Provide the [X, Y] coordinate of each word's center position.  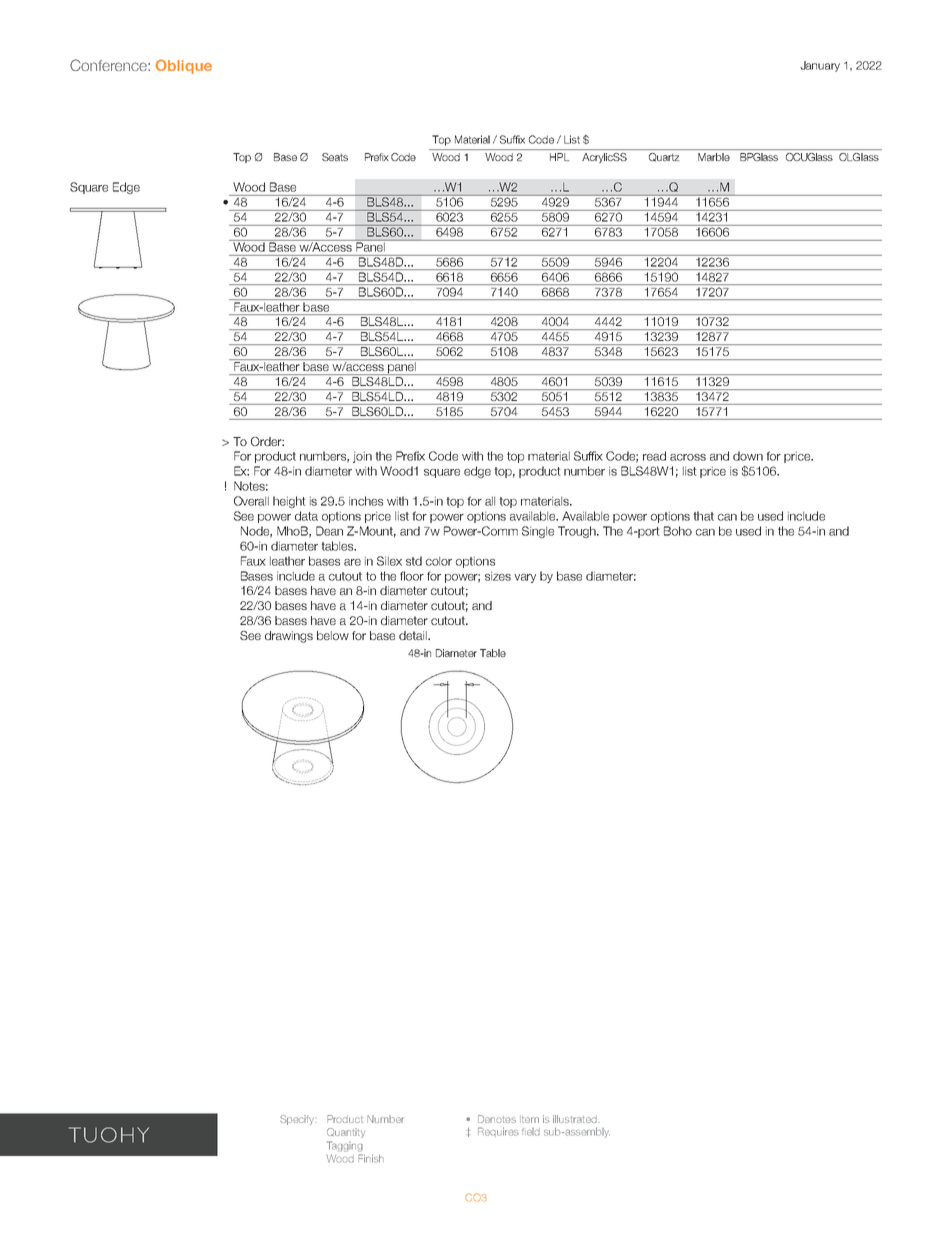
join [362, 457]
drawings [289, 637]
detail [414, 635]
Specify [298, 1120]
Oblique [183, 66]
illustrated [576, 1119]
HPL [560, 157]
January [820, 66]
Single [538, 532]
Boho [678, 531]
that [703, 516]
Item [529, 1119]
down [748, 456]
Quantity [346, 1133]
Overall [251, 501]
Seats [335, 157]
